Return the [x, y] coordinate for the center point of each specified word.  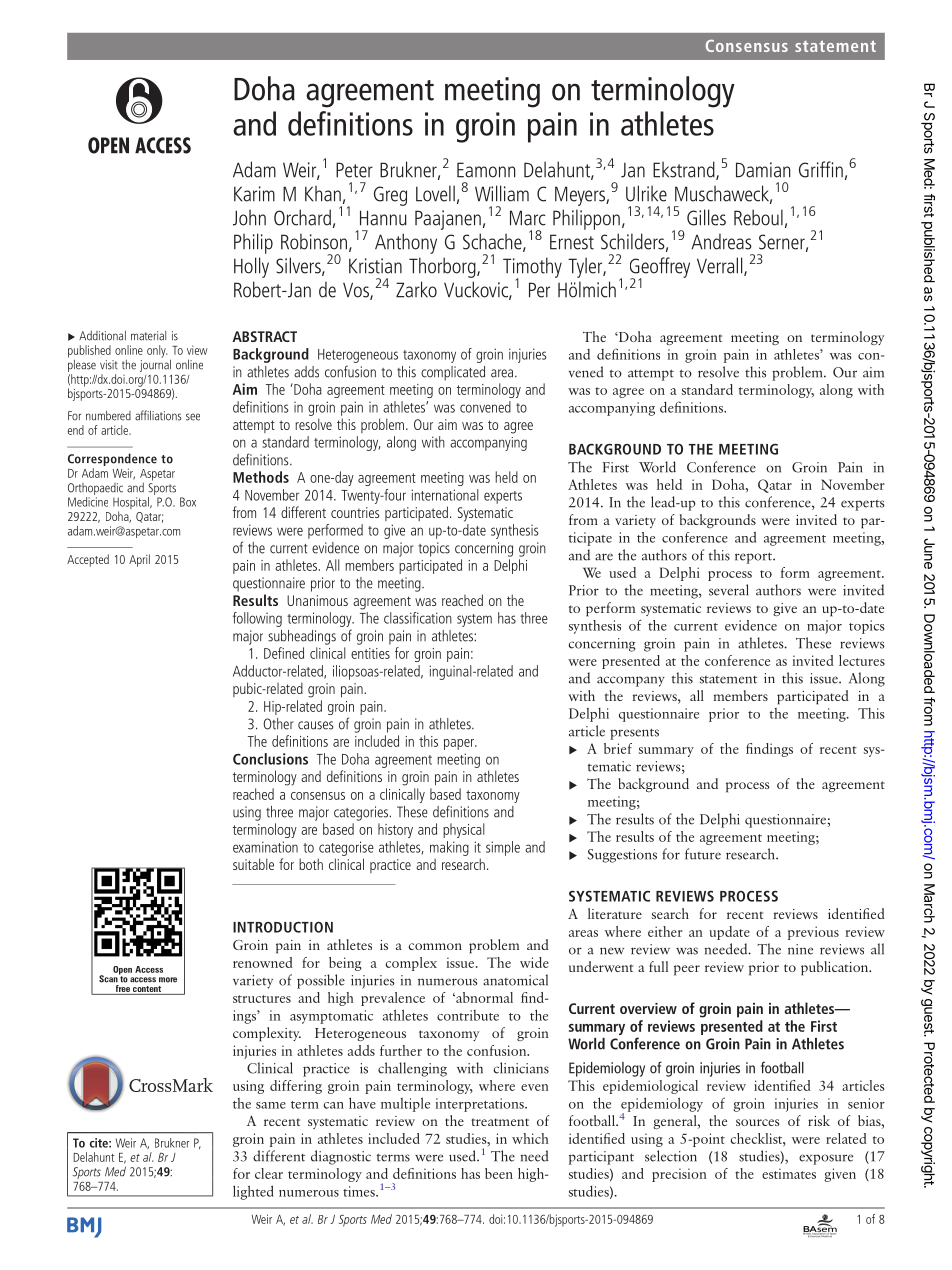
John [249, 218]
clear [269, 1173]
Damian [763, 170]
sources [758, 1122]
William [502, 193]
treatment [500, 1122]
